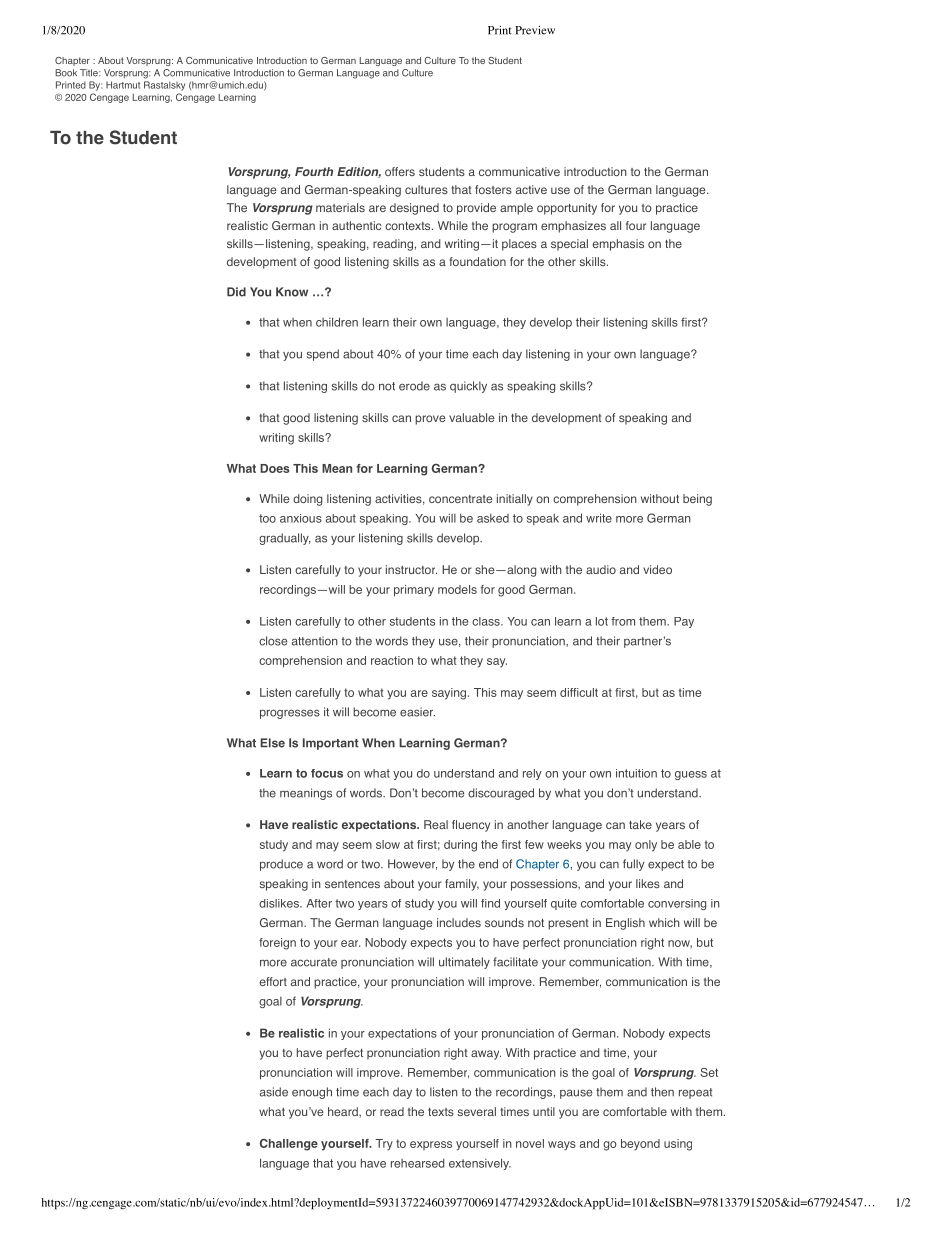 Image resolution: width=952 pixels, height=1233 pixels. What do you see at coordinates (337, 322) in the screenshot?
I see `children` at bounding box center [337, 322].
